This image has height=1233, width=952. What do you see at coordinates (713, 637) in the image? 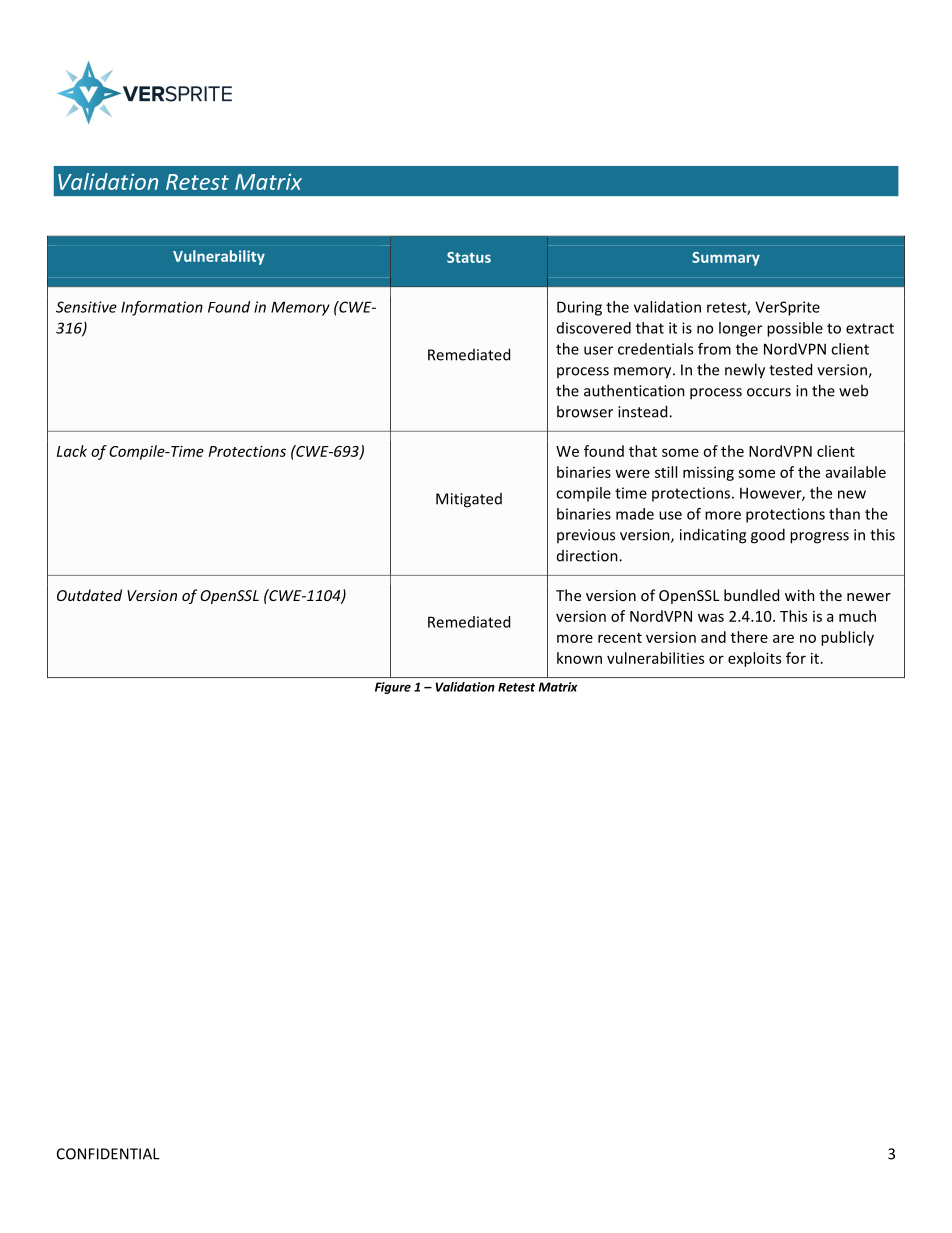
I see `and` at bounding box center [713, 637].
